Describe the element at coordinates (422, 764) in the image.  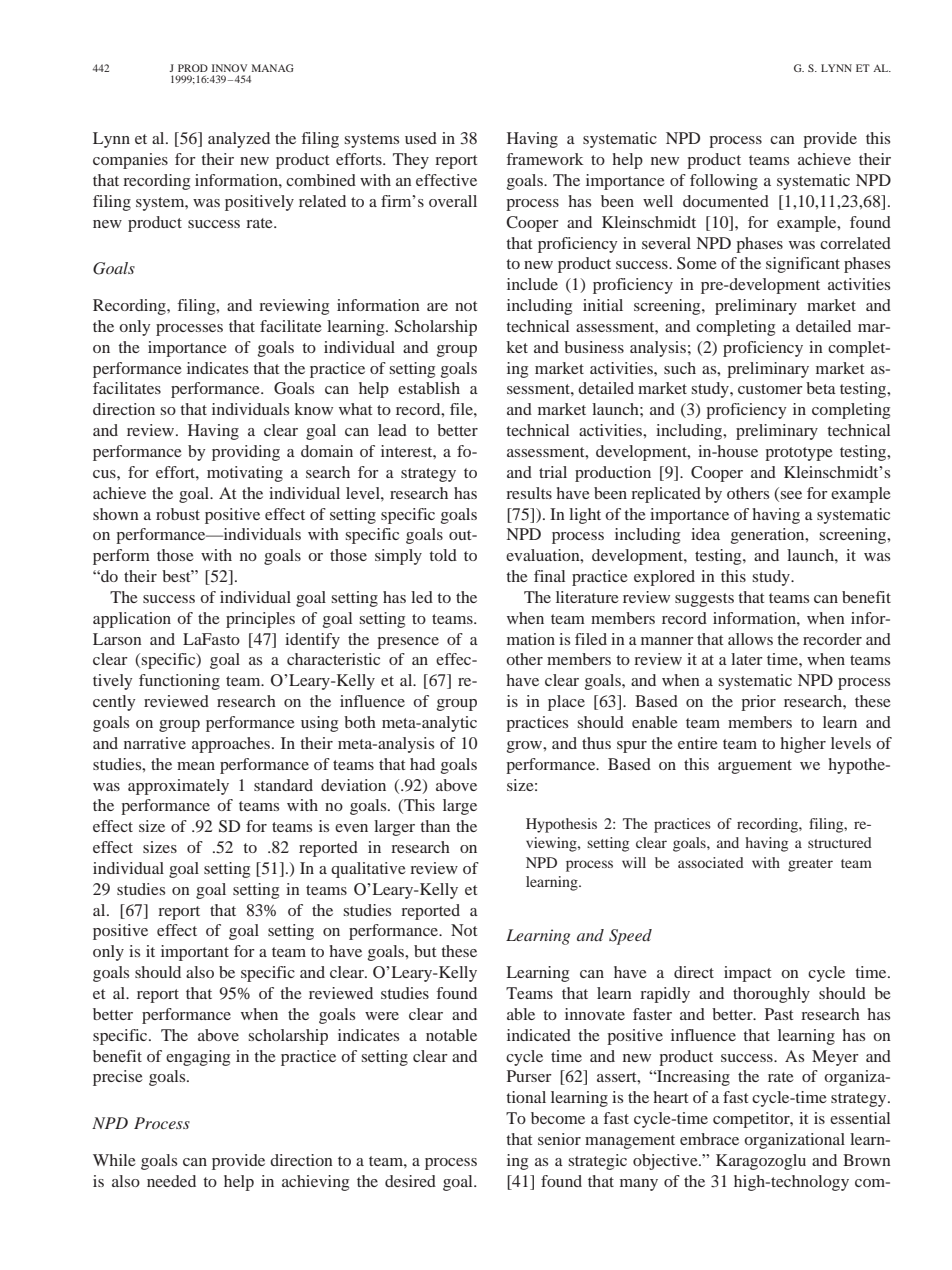
I see `had` at that location.
